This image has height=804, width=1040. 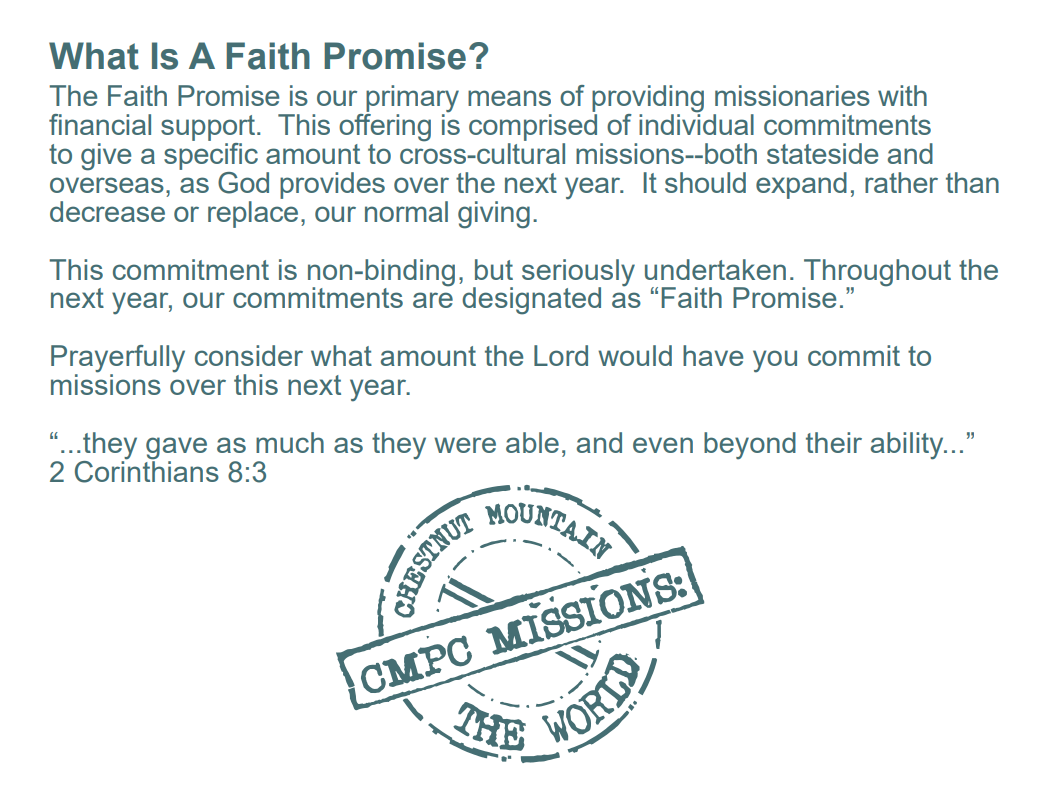 I want to click on consider, so click(x=249, y=355).
